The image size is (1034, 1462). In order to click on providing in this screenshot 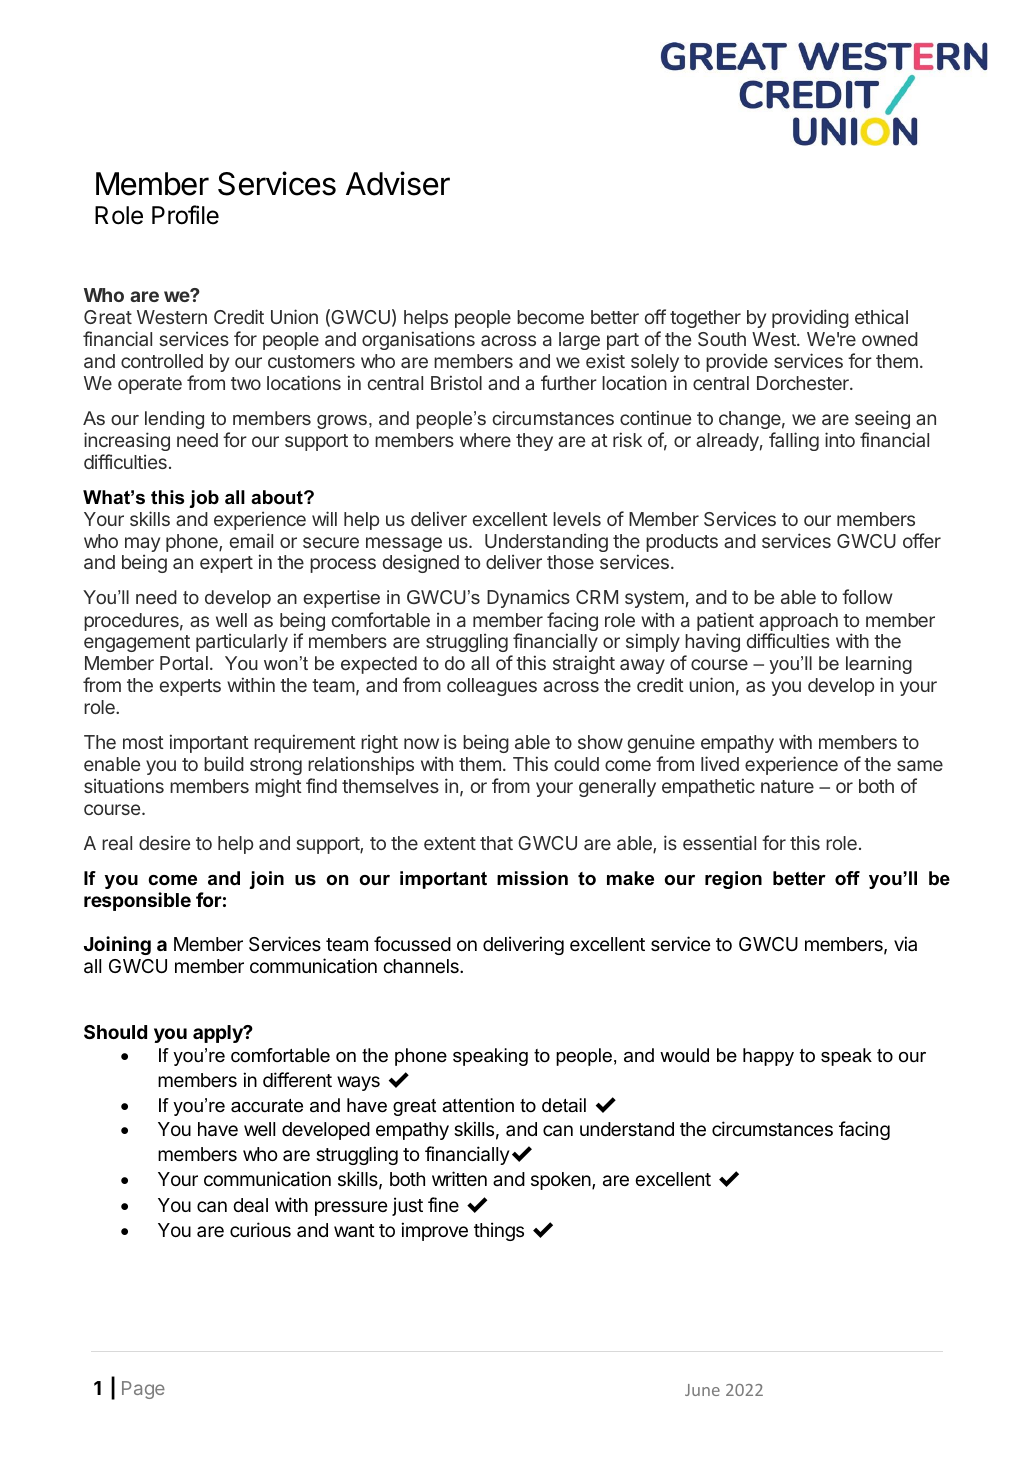, I will do `click(810, 318)`.
